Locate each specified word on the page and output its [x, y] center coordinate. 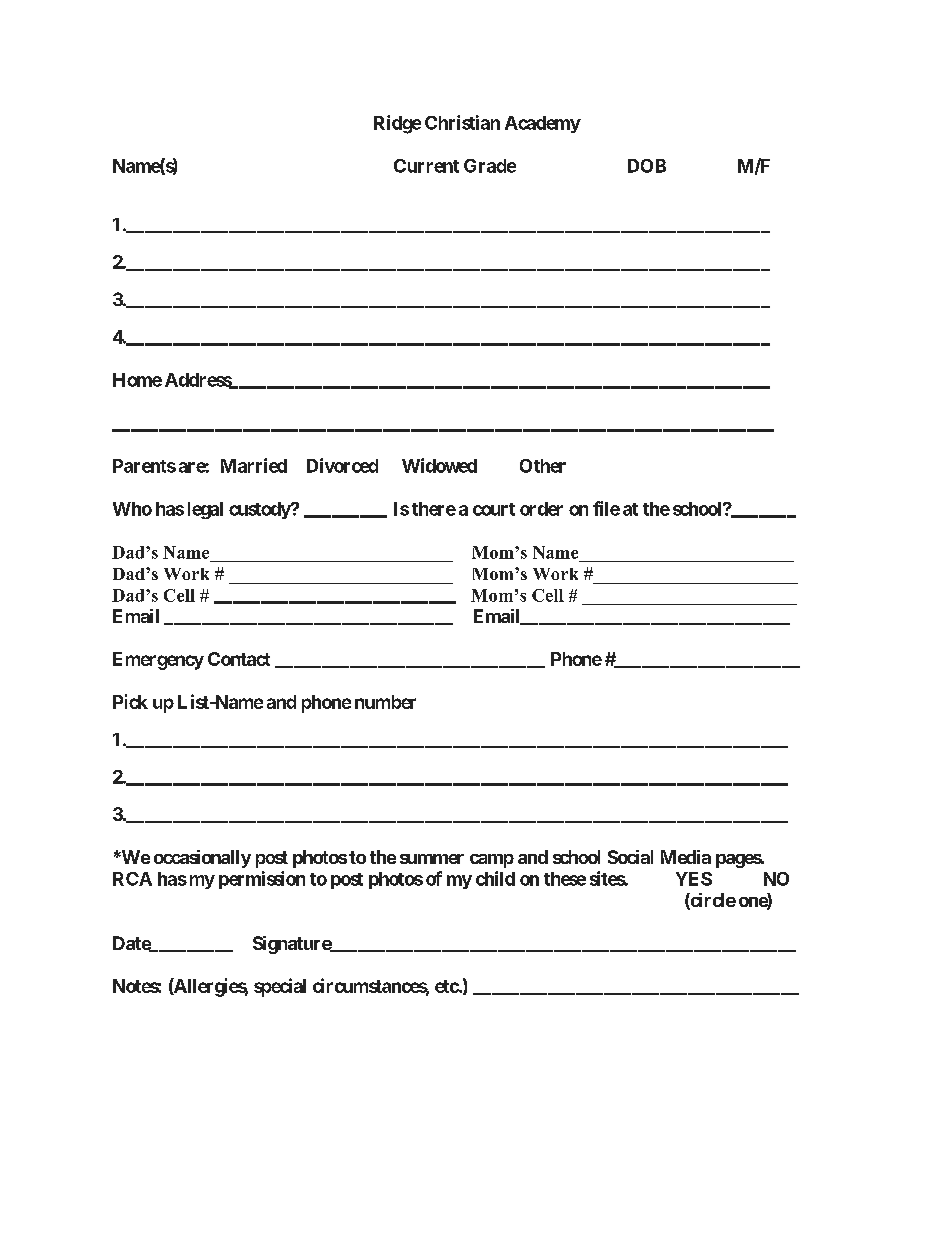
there [434, 509]
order [541, 509]
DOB [647, 166]
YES [694, 879]
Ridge [397, 124]
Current [426, 166]
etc [447, 986]
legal [205, 510]
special [280, 987]
